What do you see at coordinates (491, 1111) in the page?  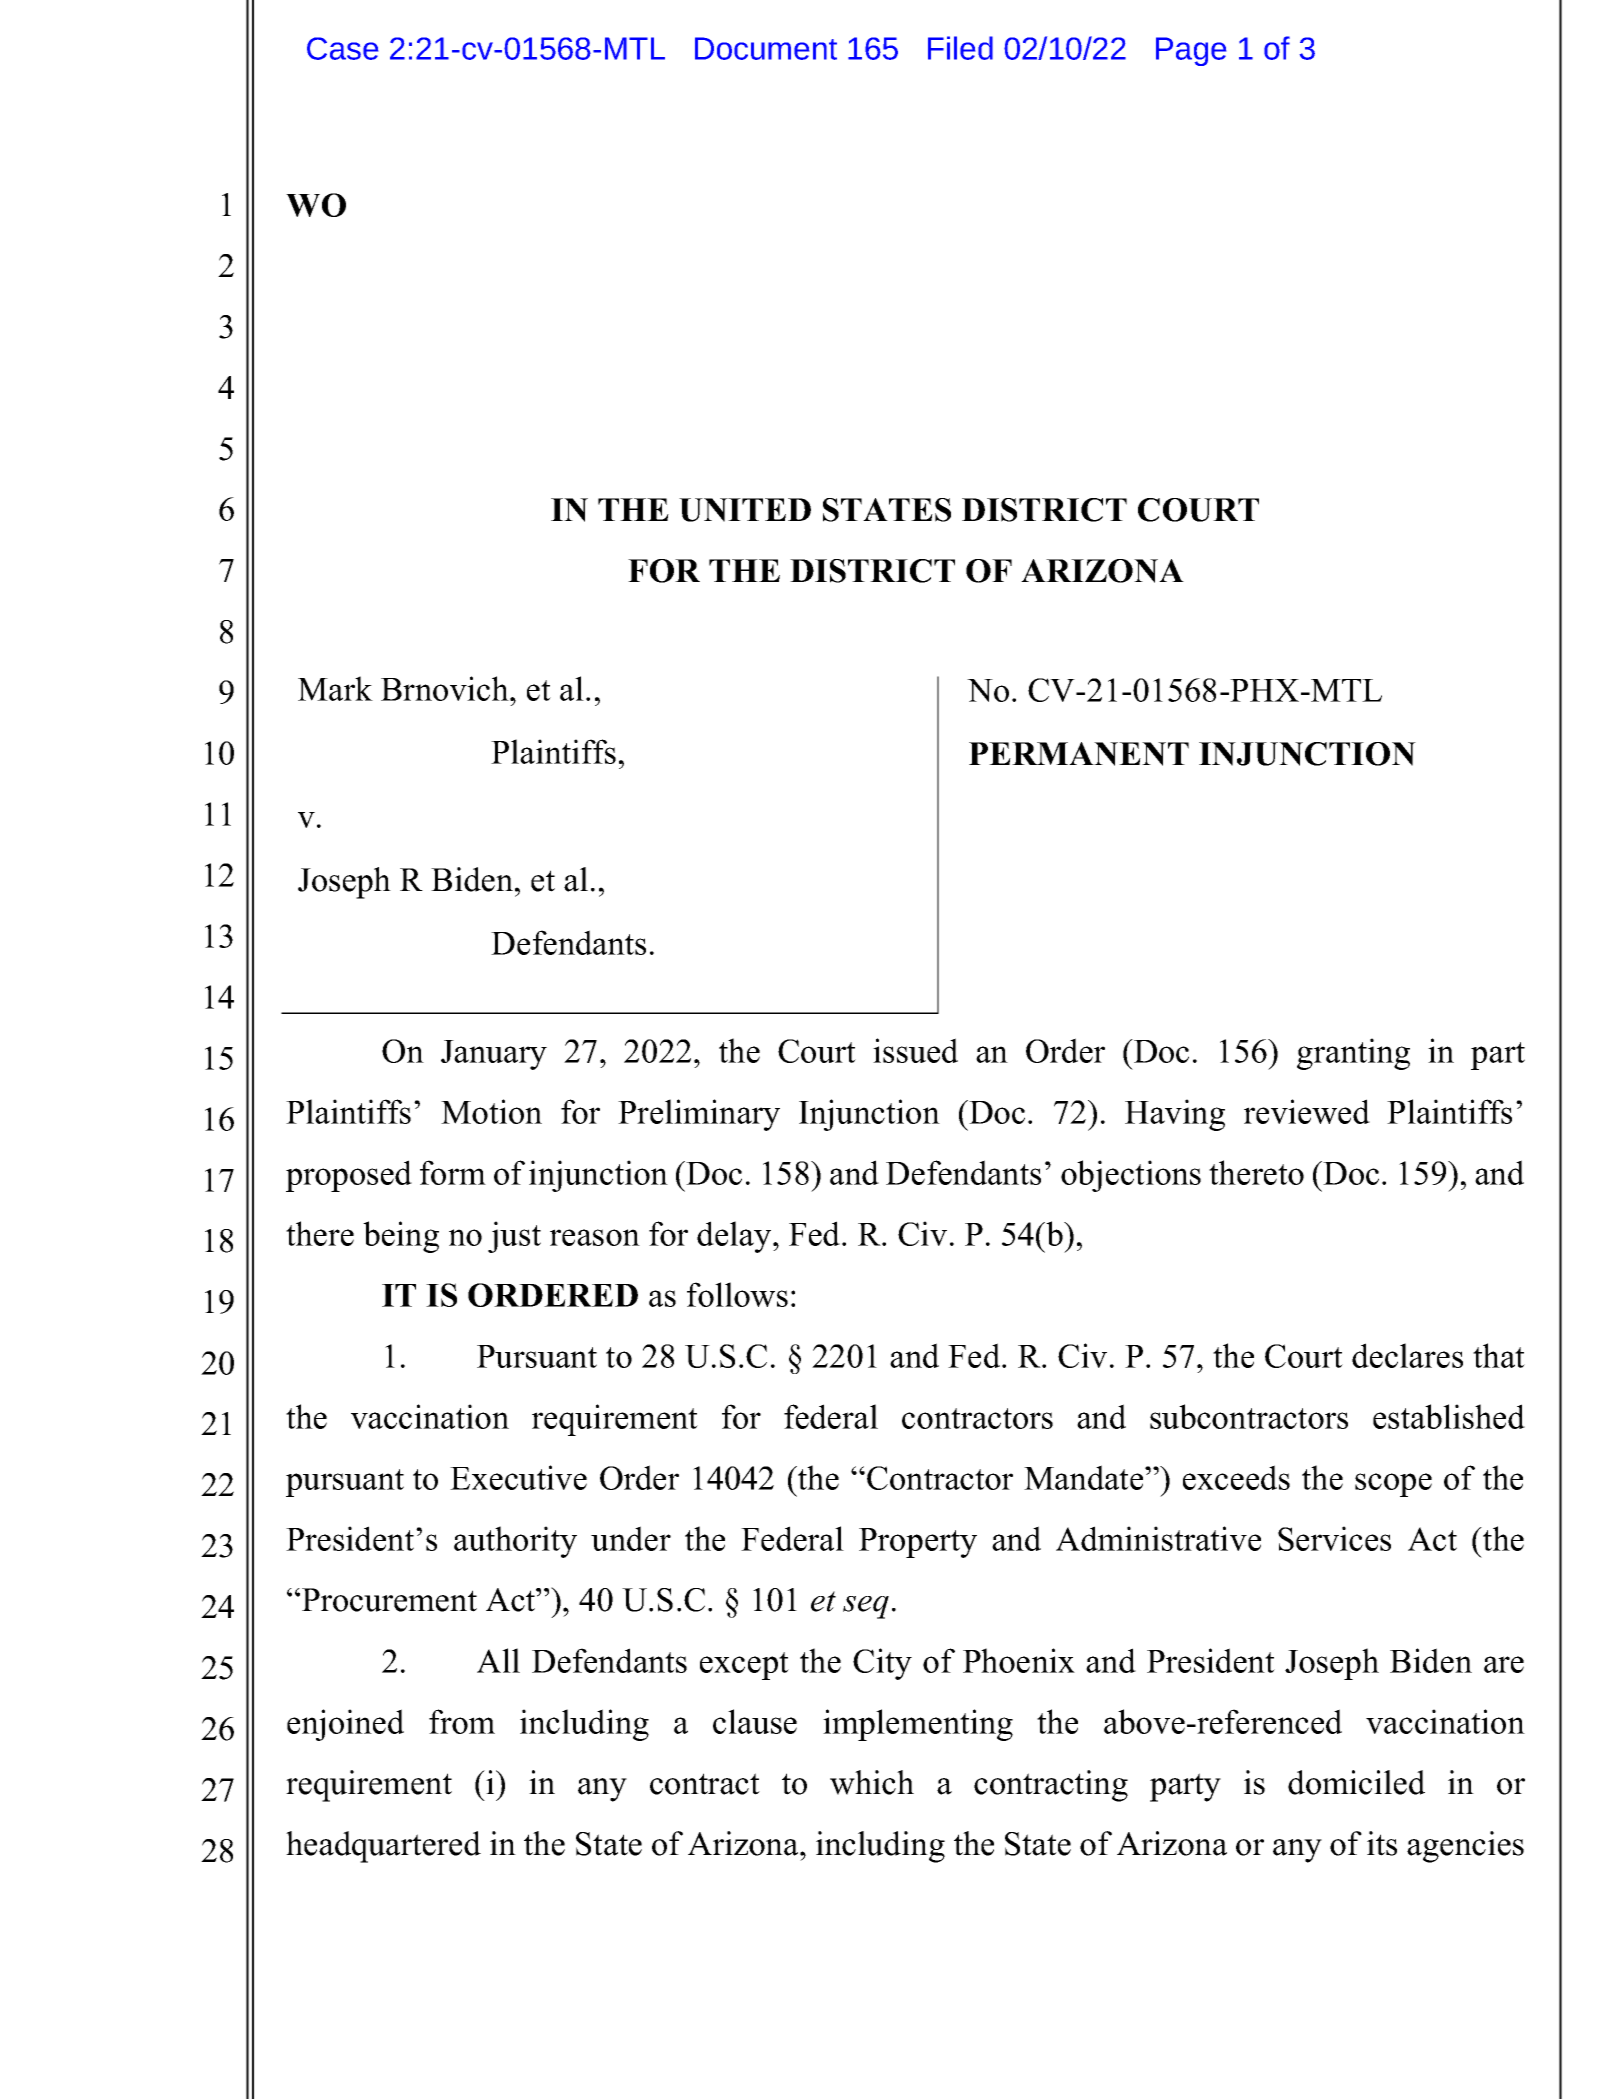 I see `Motion` at bounding box center [491, 1111].
